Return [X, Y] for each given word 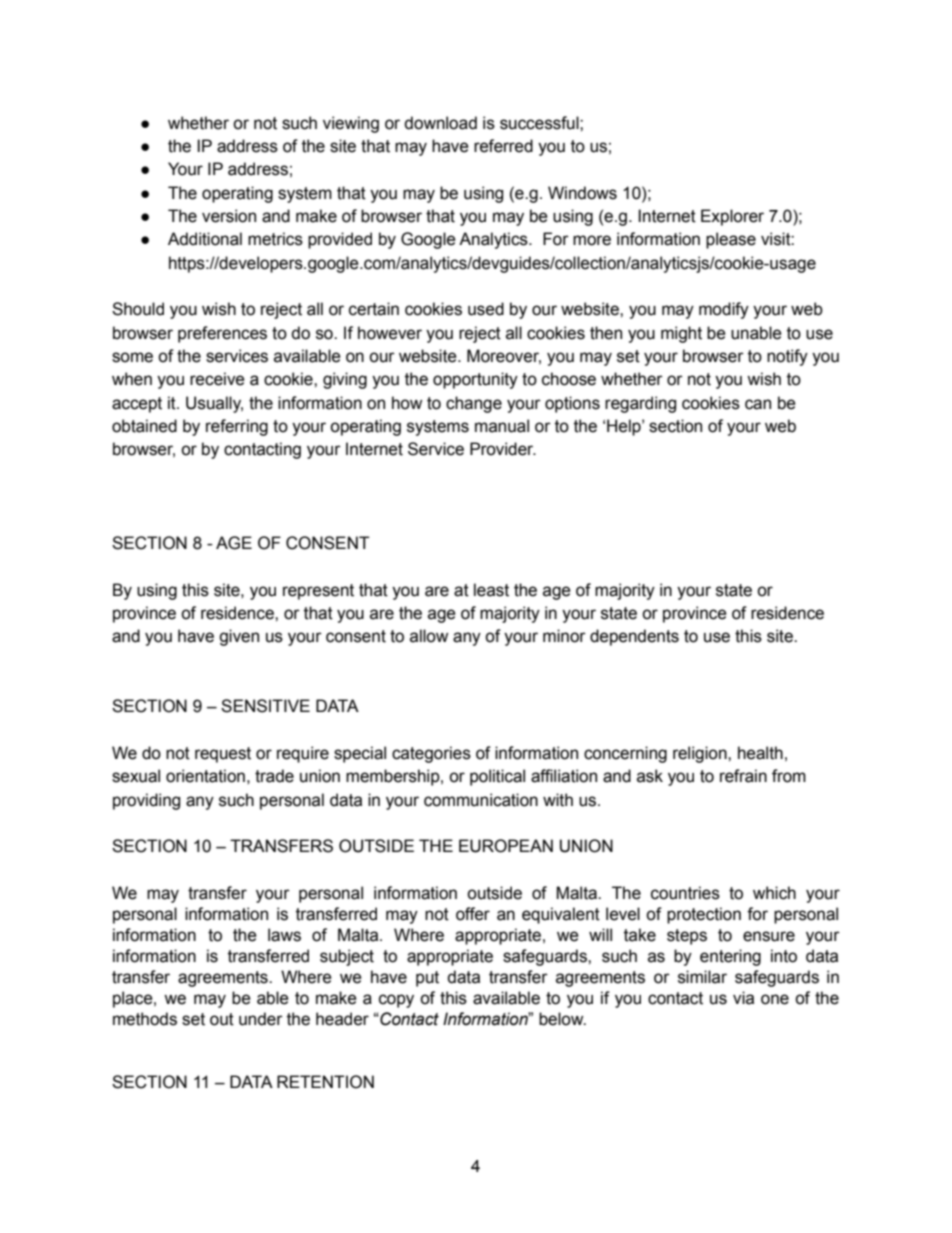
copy [396, 1001]
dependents [634, 637]
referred [503, 146]
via [743, 998]
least [491, 590]
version [229, 216]
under [261, 1019]
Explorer [732, 217]
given [239, 637]
